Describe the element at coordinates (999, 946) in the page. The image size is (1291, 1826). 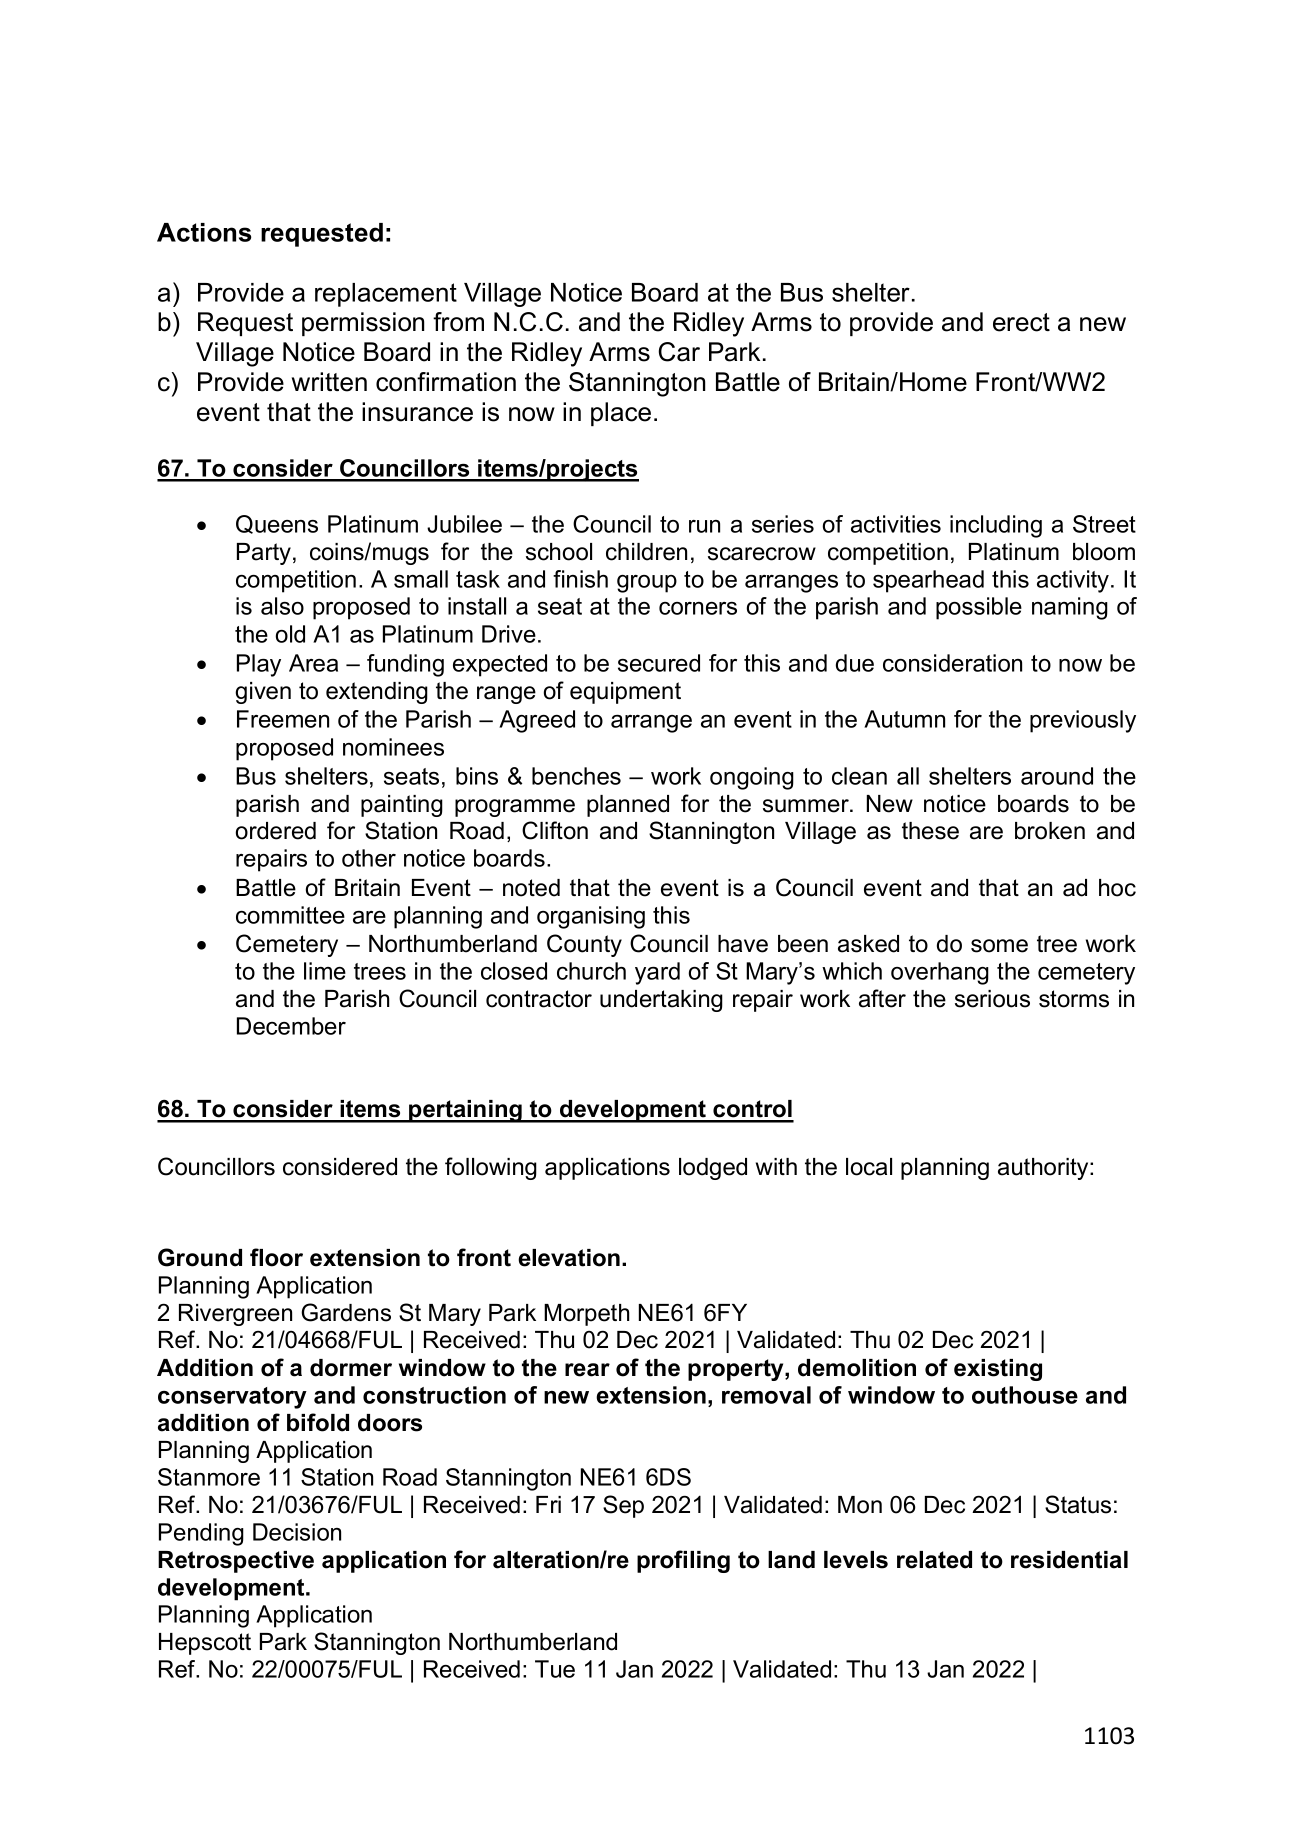
I see `some` at that location.
